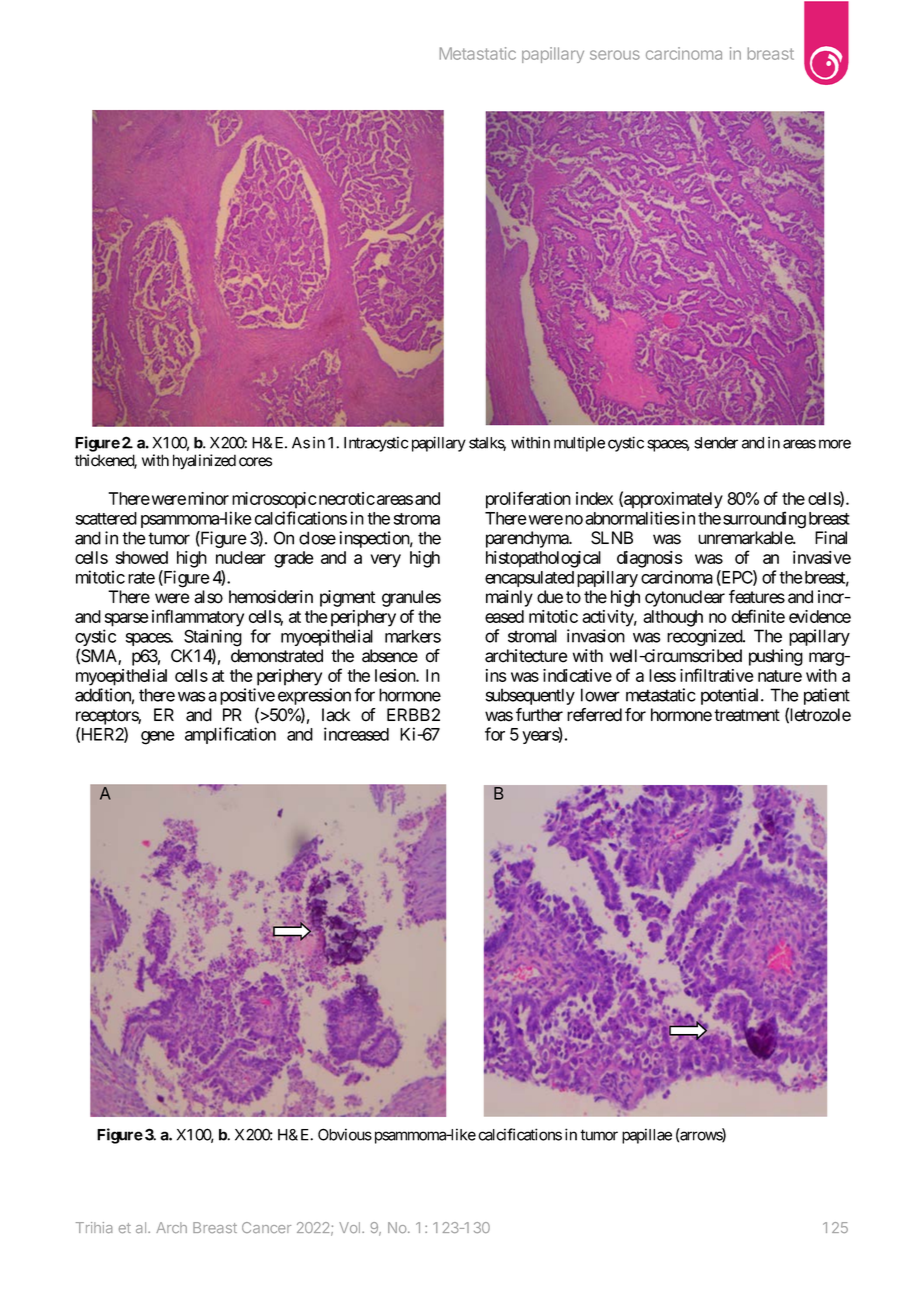 Image resolution: width=924 pixels, height=1308 pixels. Describe the element at coordinates (158, 738) in the image. I see `gene` at that location.
